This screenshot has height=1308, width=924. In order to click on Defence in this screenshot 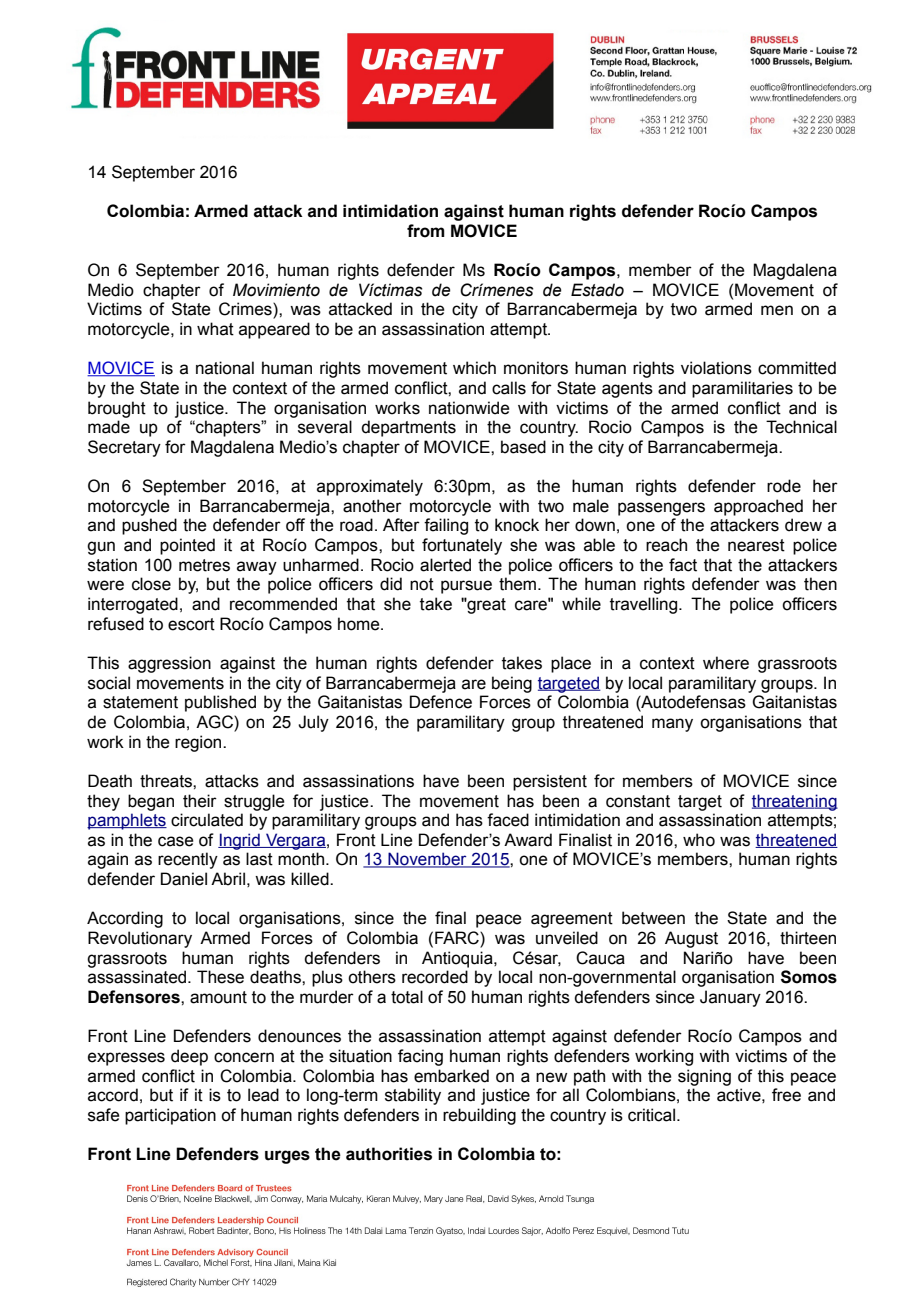, I will do `click(441, 702)`.
